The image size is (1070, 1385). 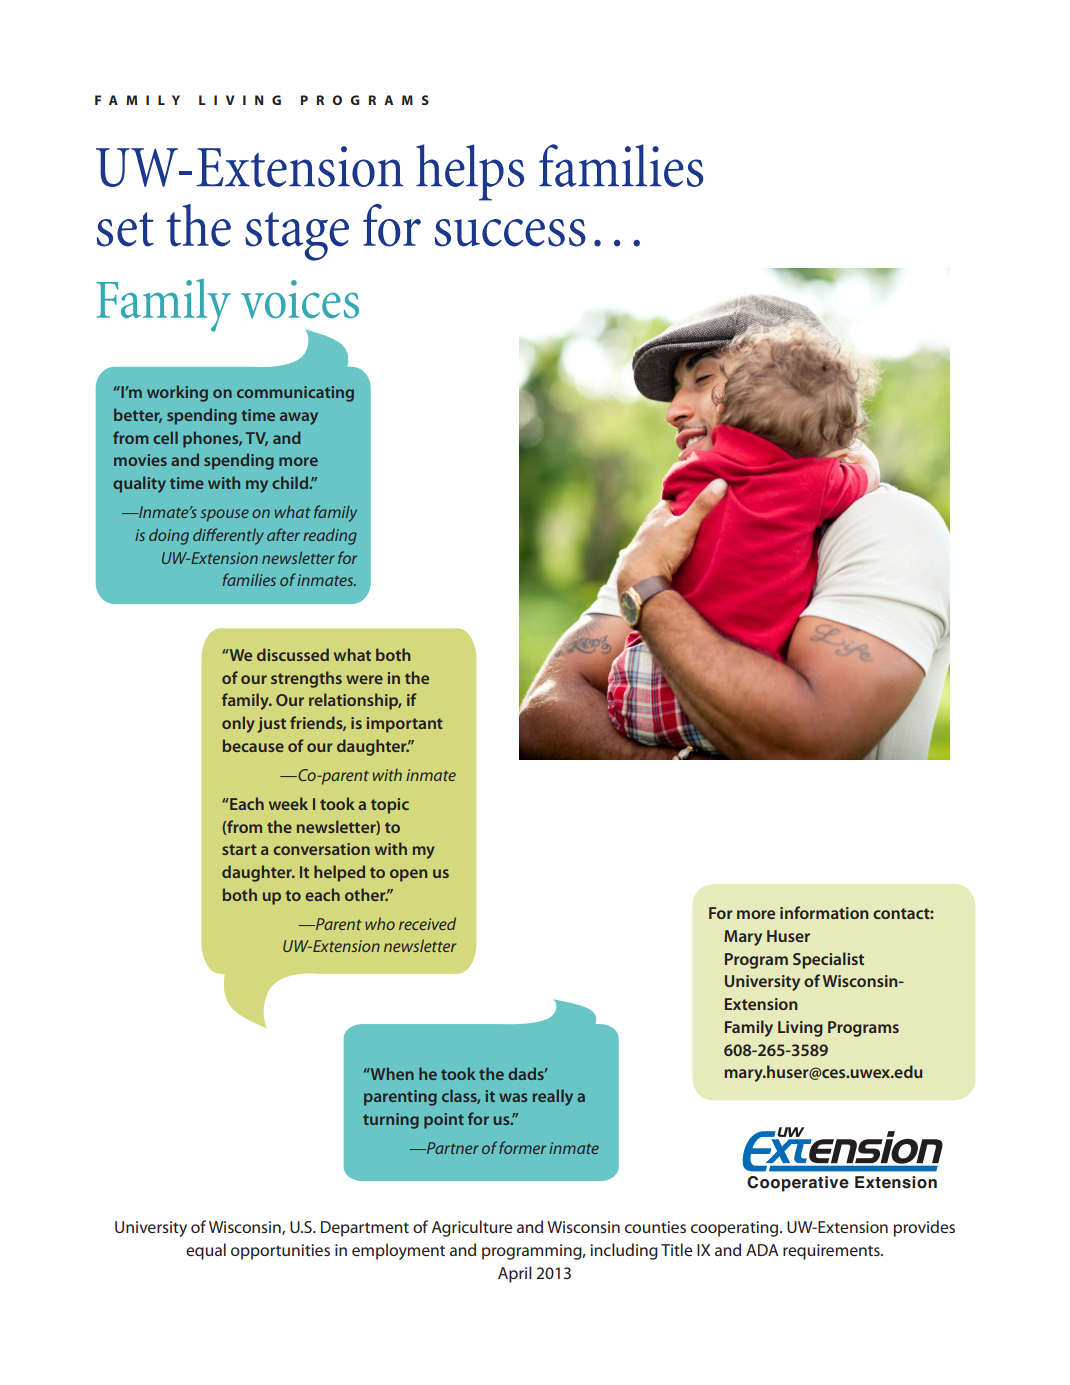 I want to click on requirements, so click(x=832, y=1252).
